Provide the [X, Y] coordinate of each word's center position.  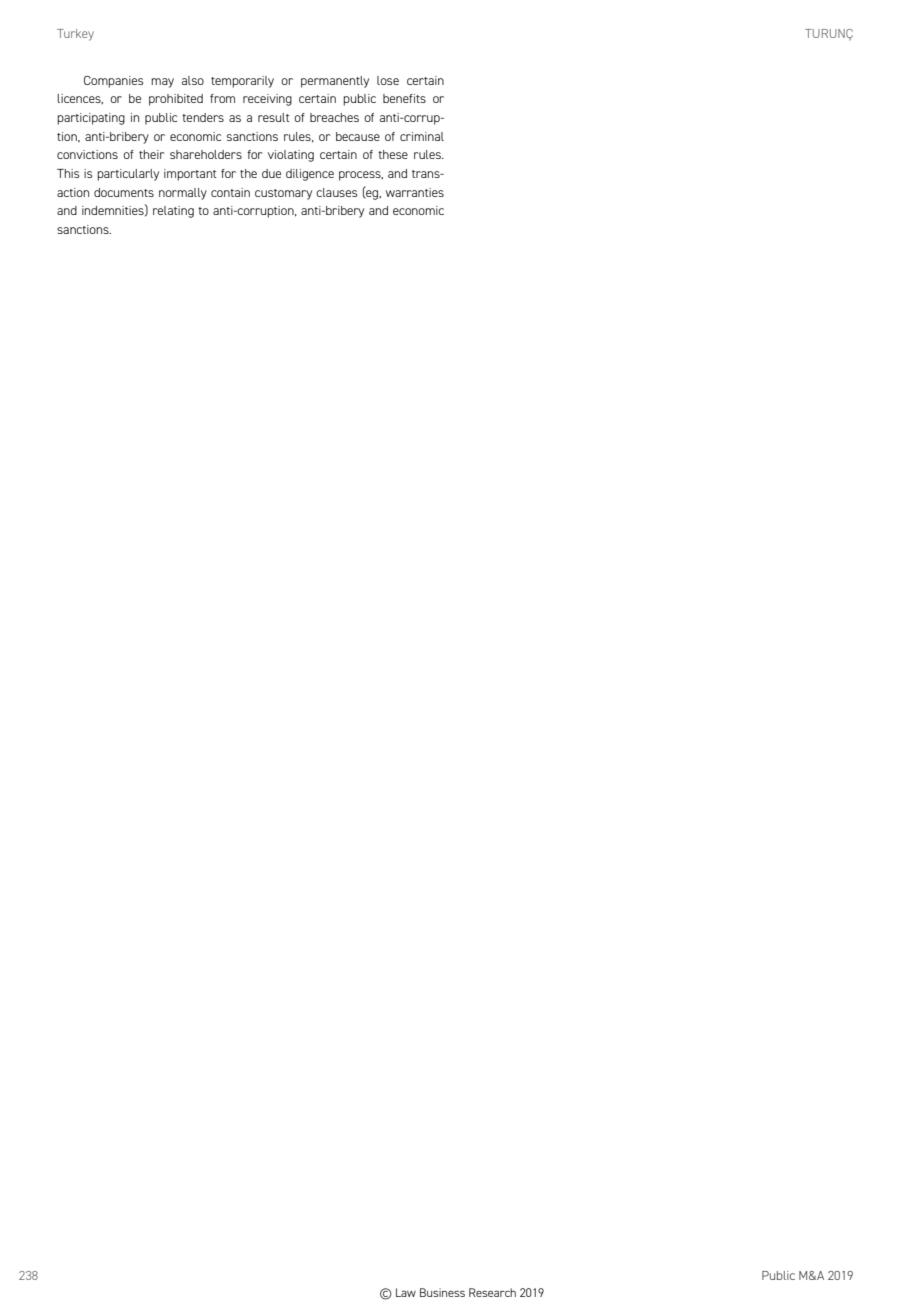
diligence [310, 175]
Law [406, 1292]
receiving [267, 100]
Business [442, 1292]
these [393, 154]
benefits [404, 98]
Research [492, 1292]
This [68, 173]
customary [283, 194]
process [361, 176]
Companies [113, 82]
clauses [336, 192]
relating [173, 212]
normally [183, 194]
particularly [128, 175]
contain [230, 192]
